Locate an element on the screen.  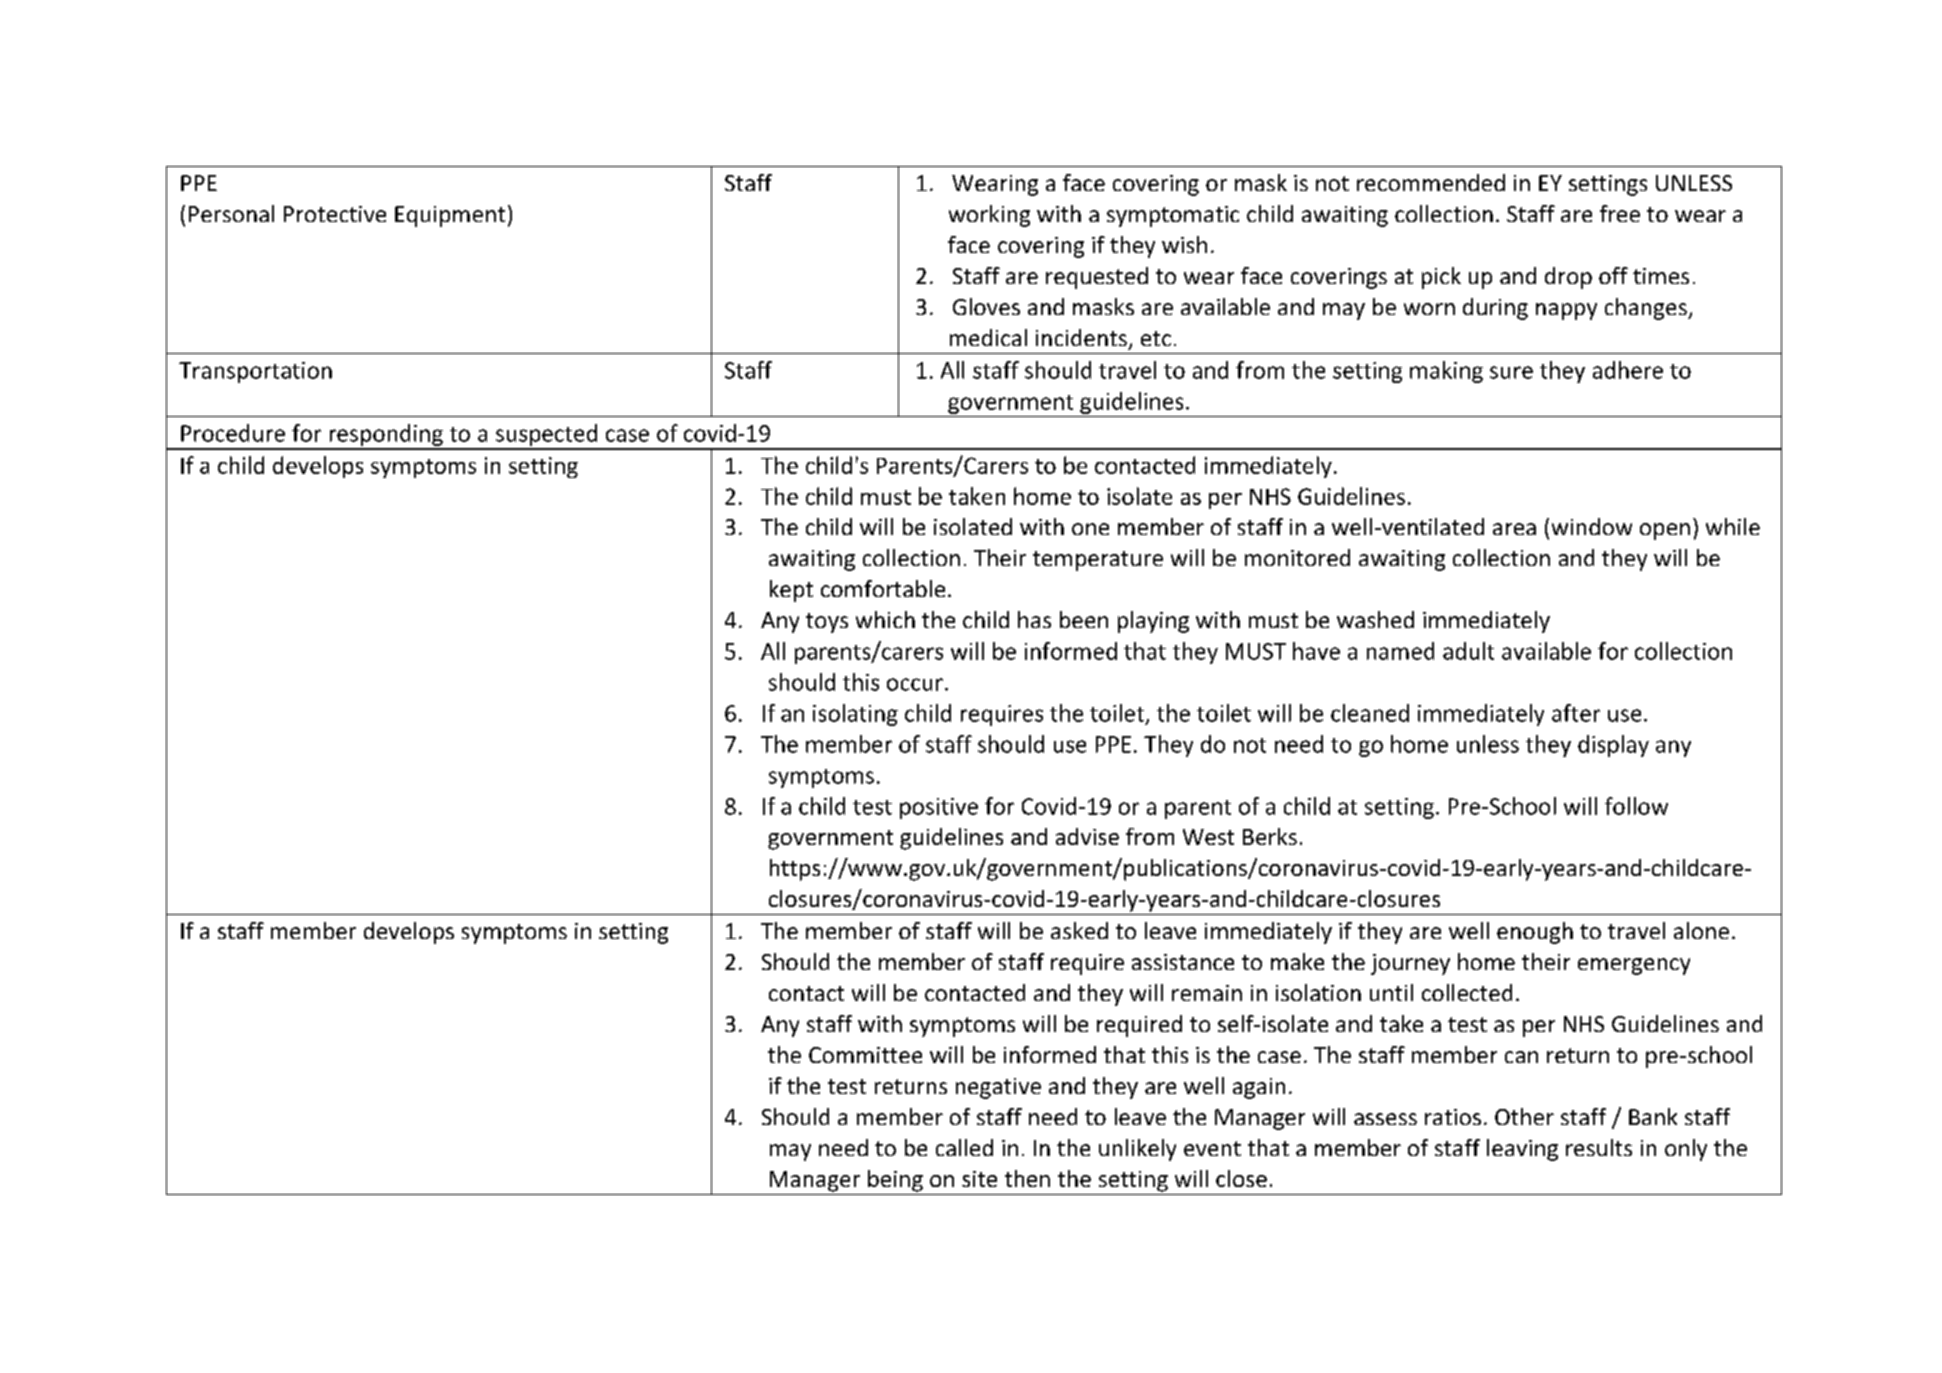
Committee is located at coordinates (865, 1055).
